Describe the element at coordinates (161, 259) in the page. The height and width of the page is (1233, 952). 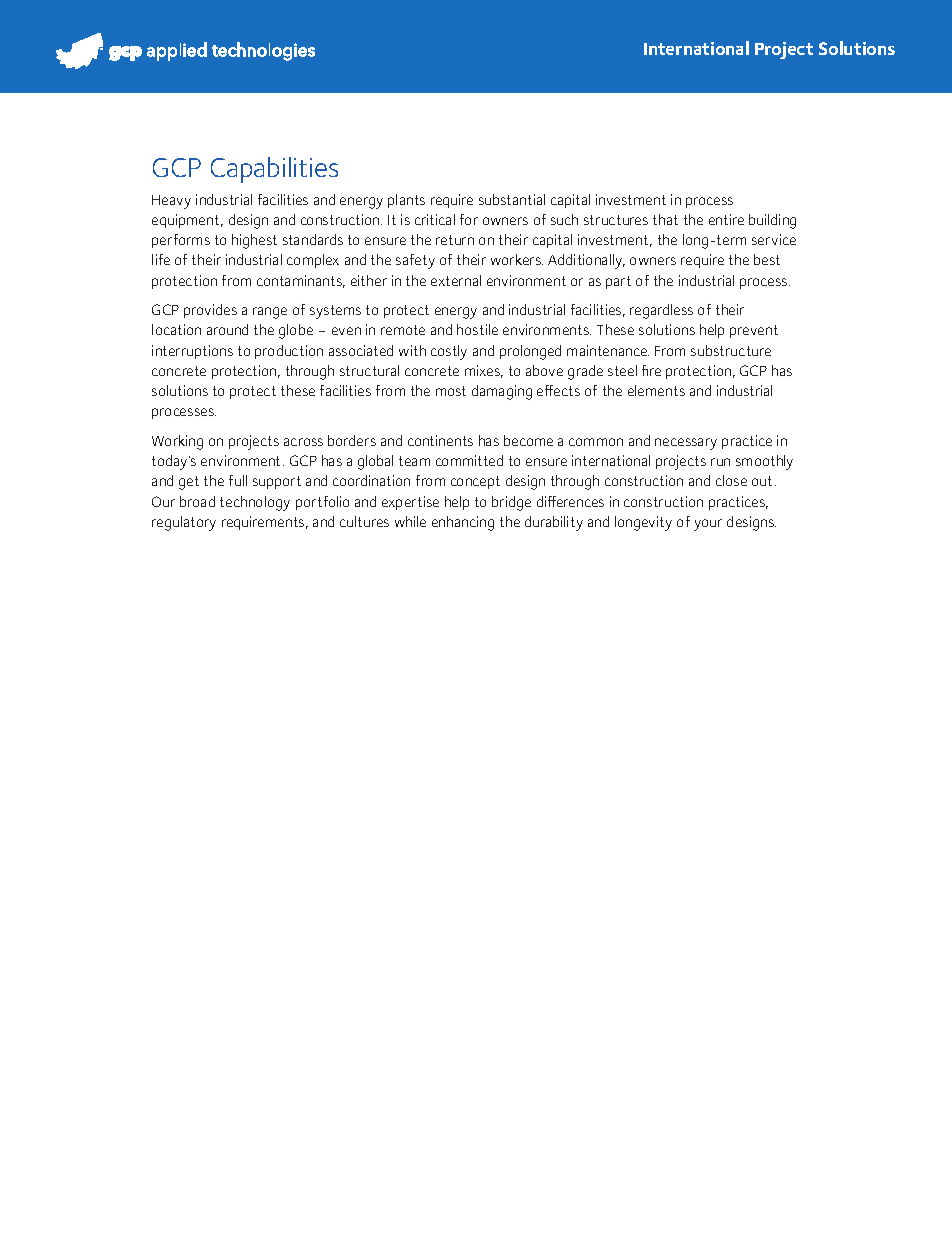
I see `life` at that location.
